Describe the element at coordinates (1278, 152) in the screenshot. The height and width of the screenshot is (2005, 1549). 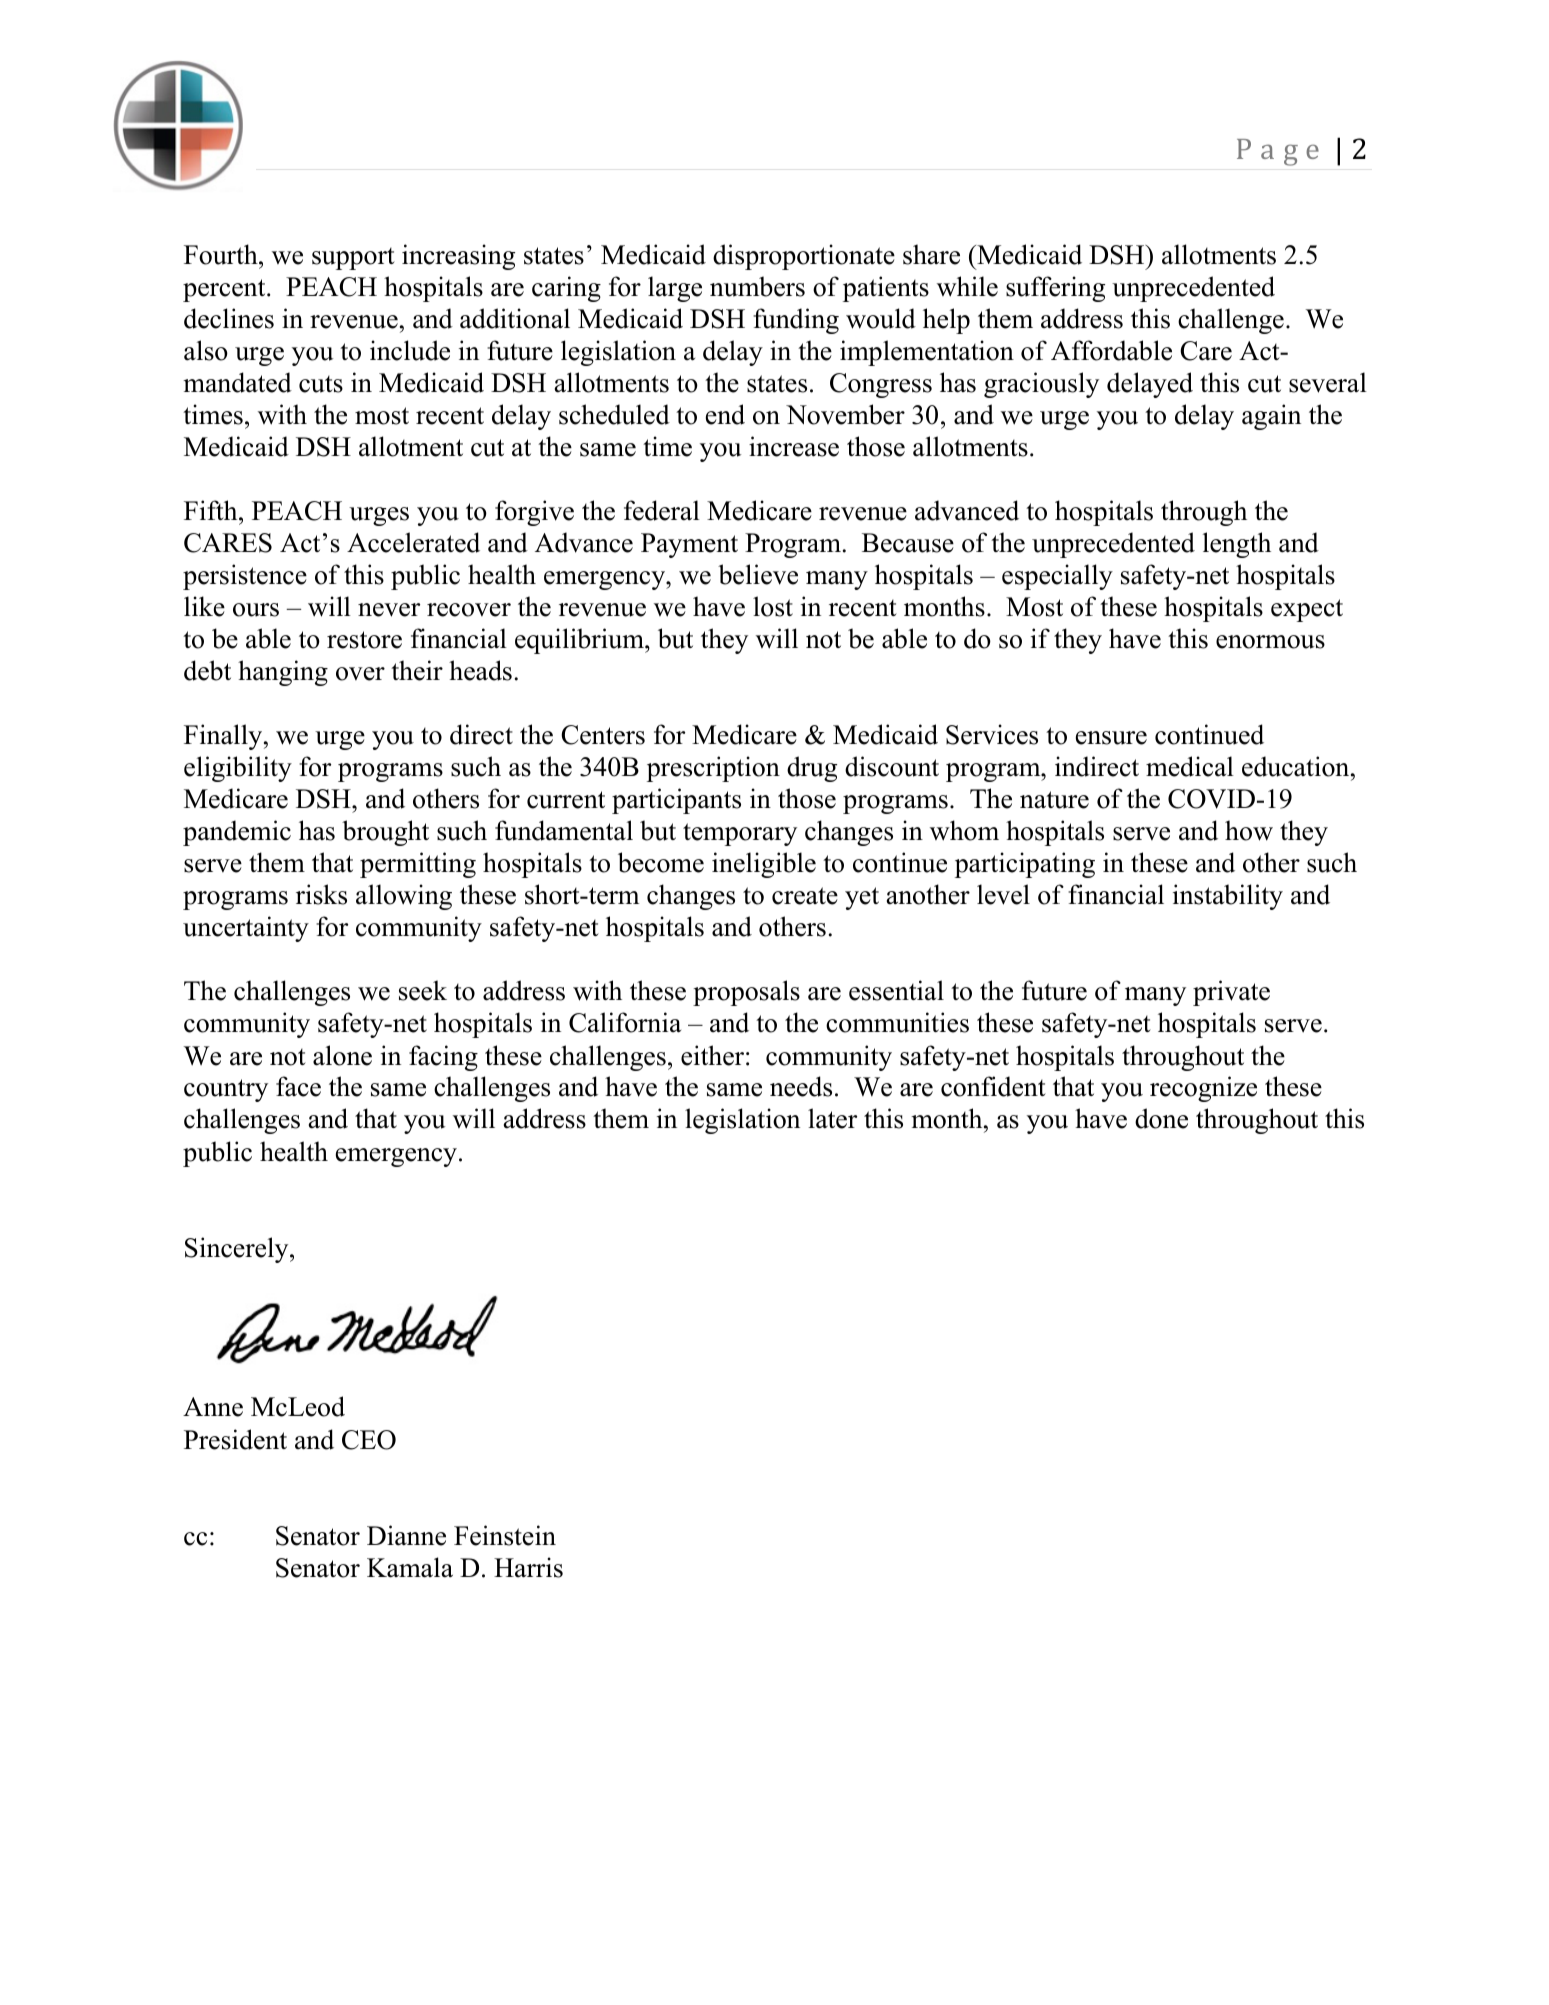
I see `Page` at that location.
